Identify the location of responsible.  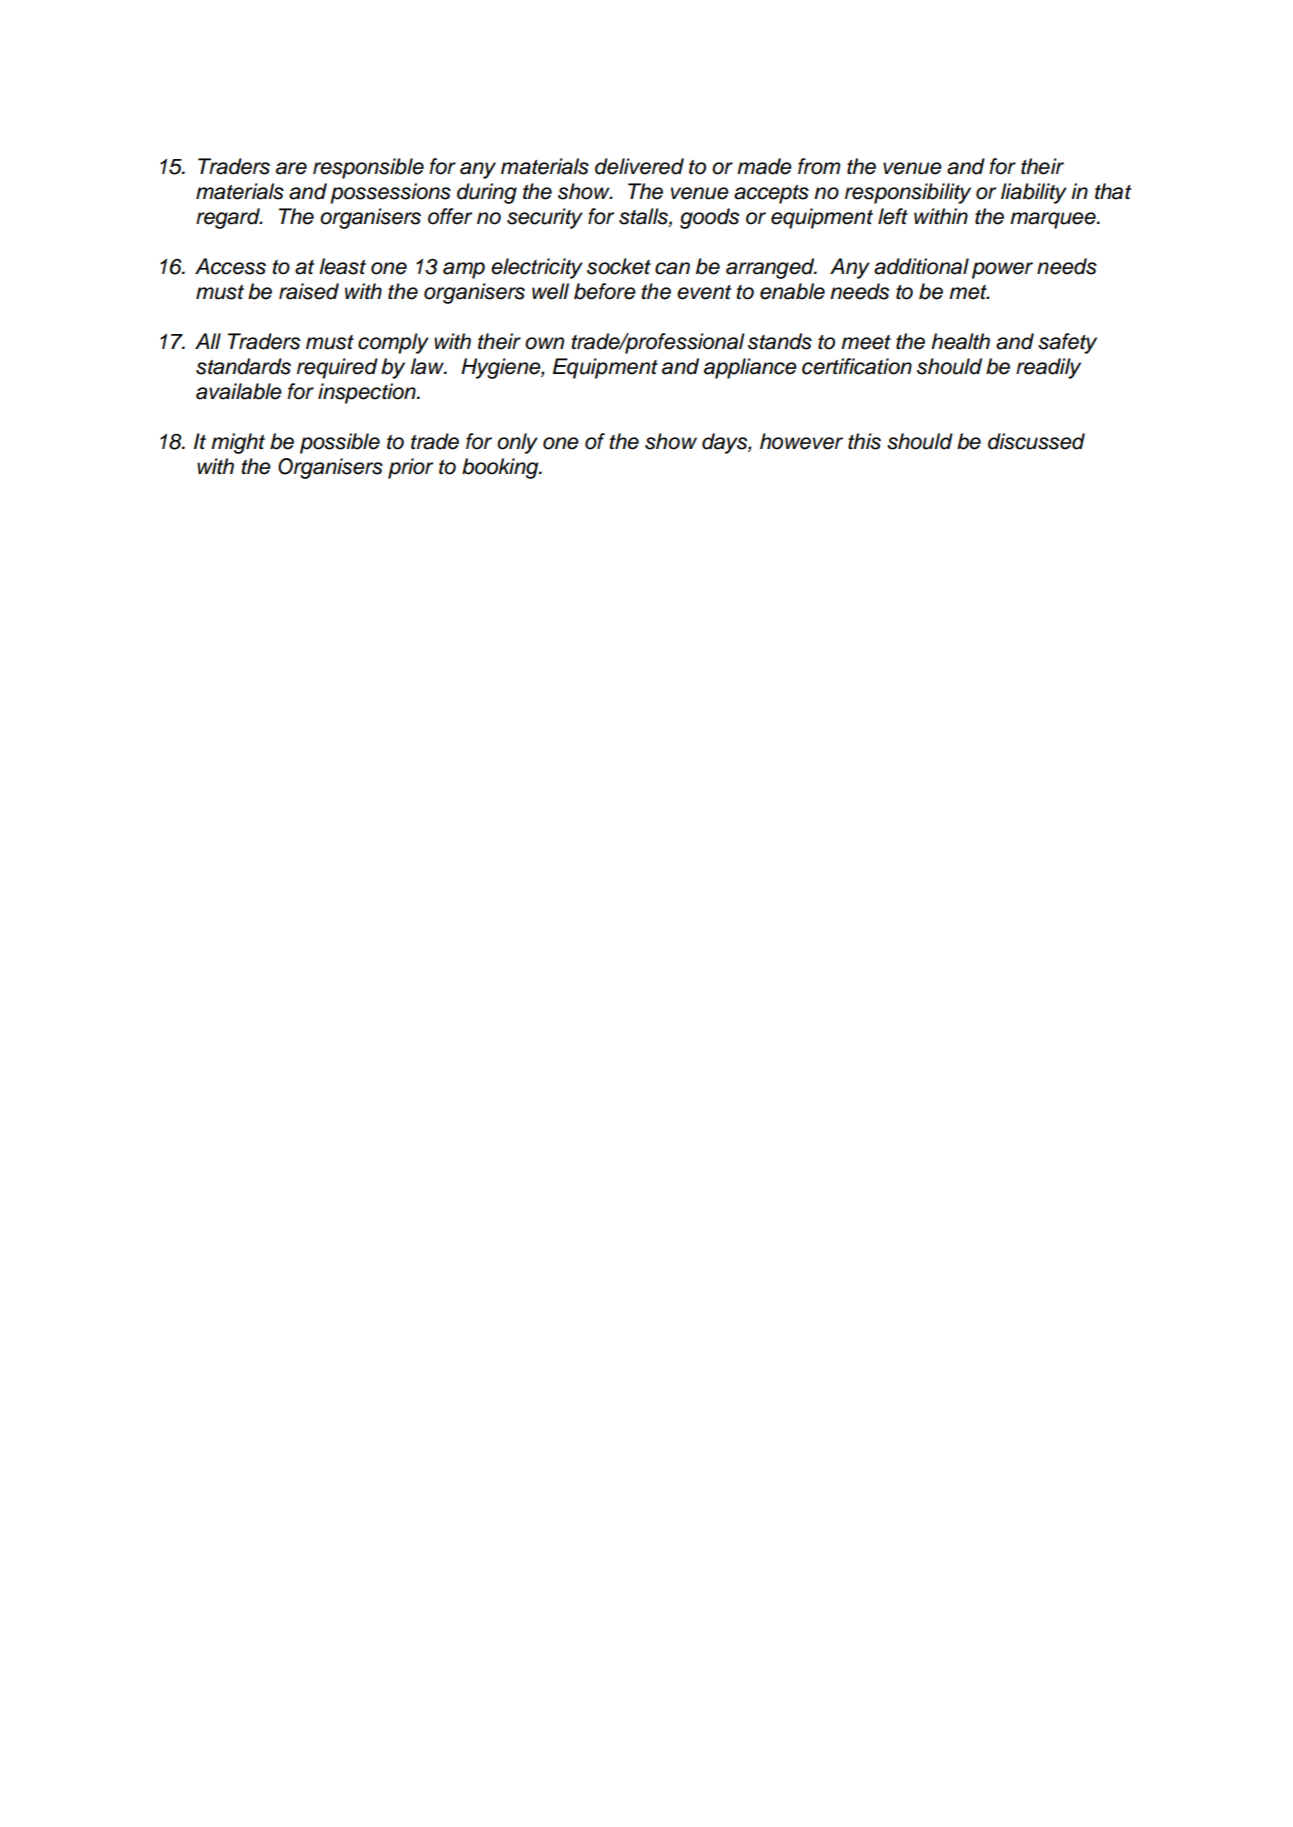
(368, 168).
